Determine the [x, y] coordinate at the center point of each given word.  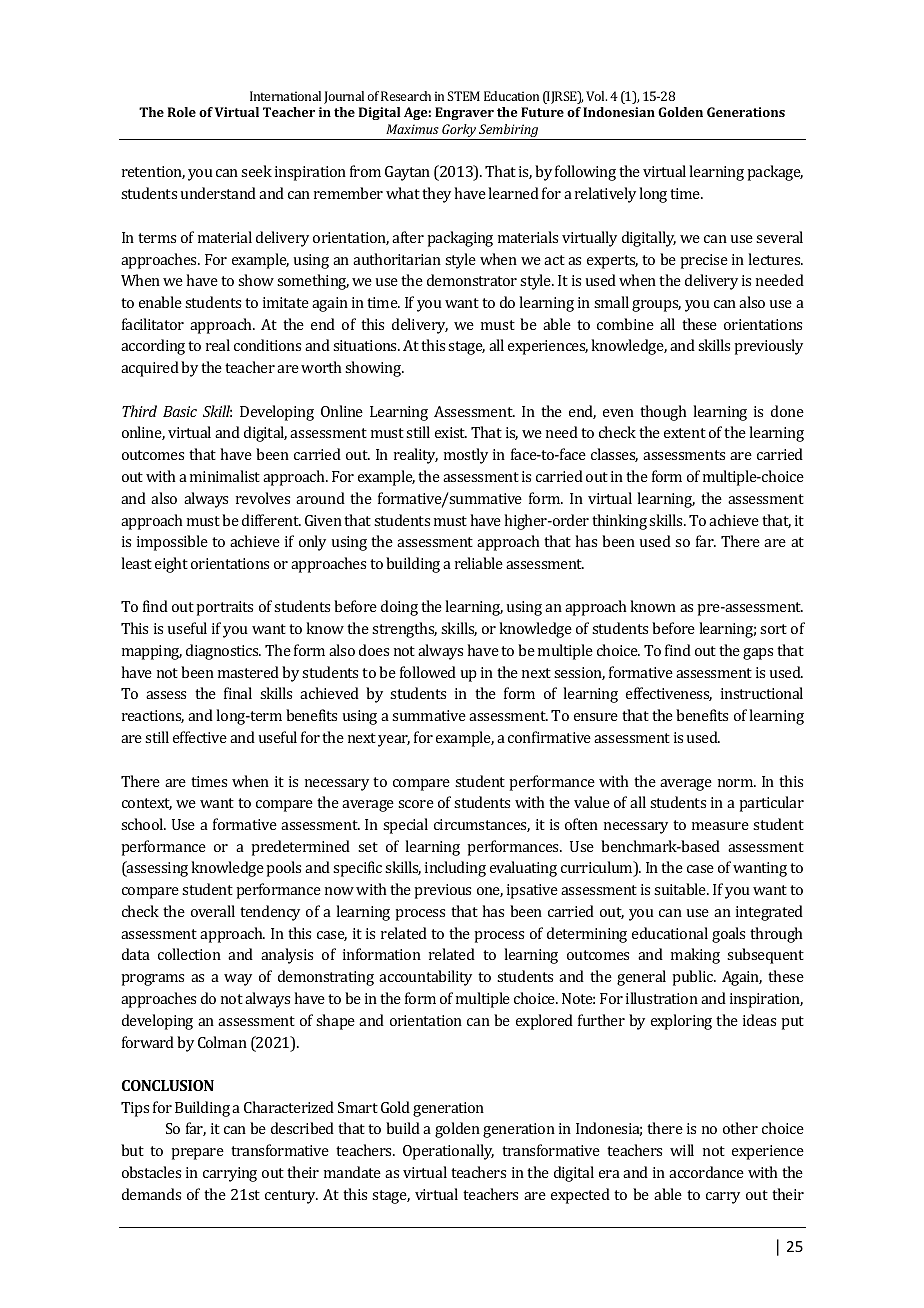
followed [428, 672]
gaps [758, 654]
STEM [463, 96]
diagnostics [223, 652]
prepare [197, 1154]
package [775, 173]
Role [182, 112]
